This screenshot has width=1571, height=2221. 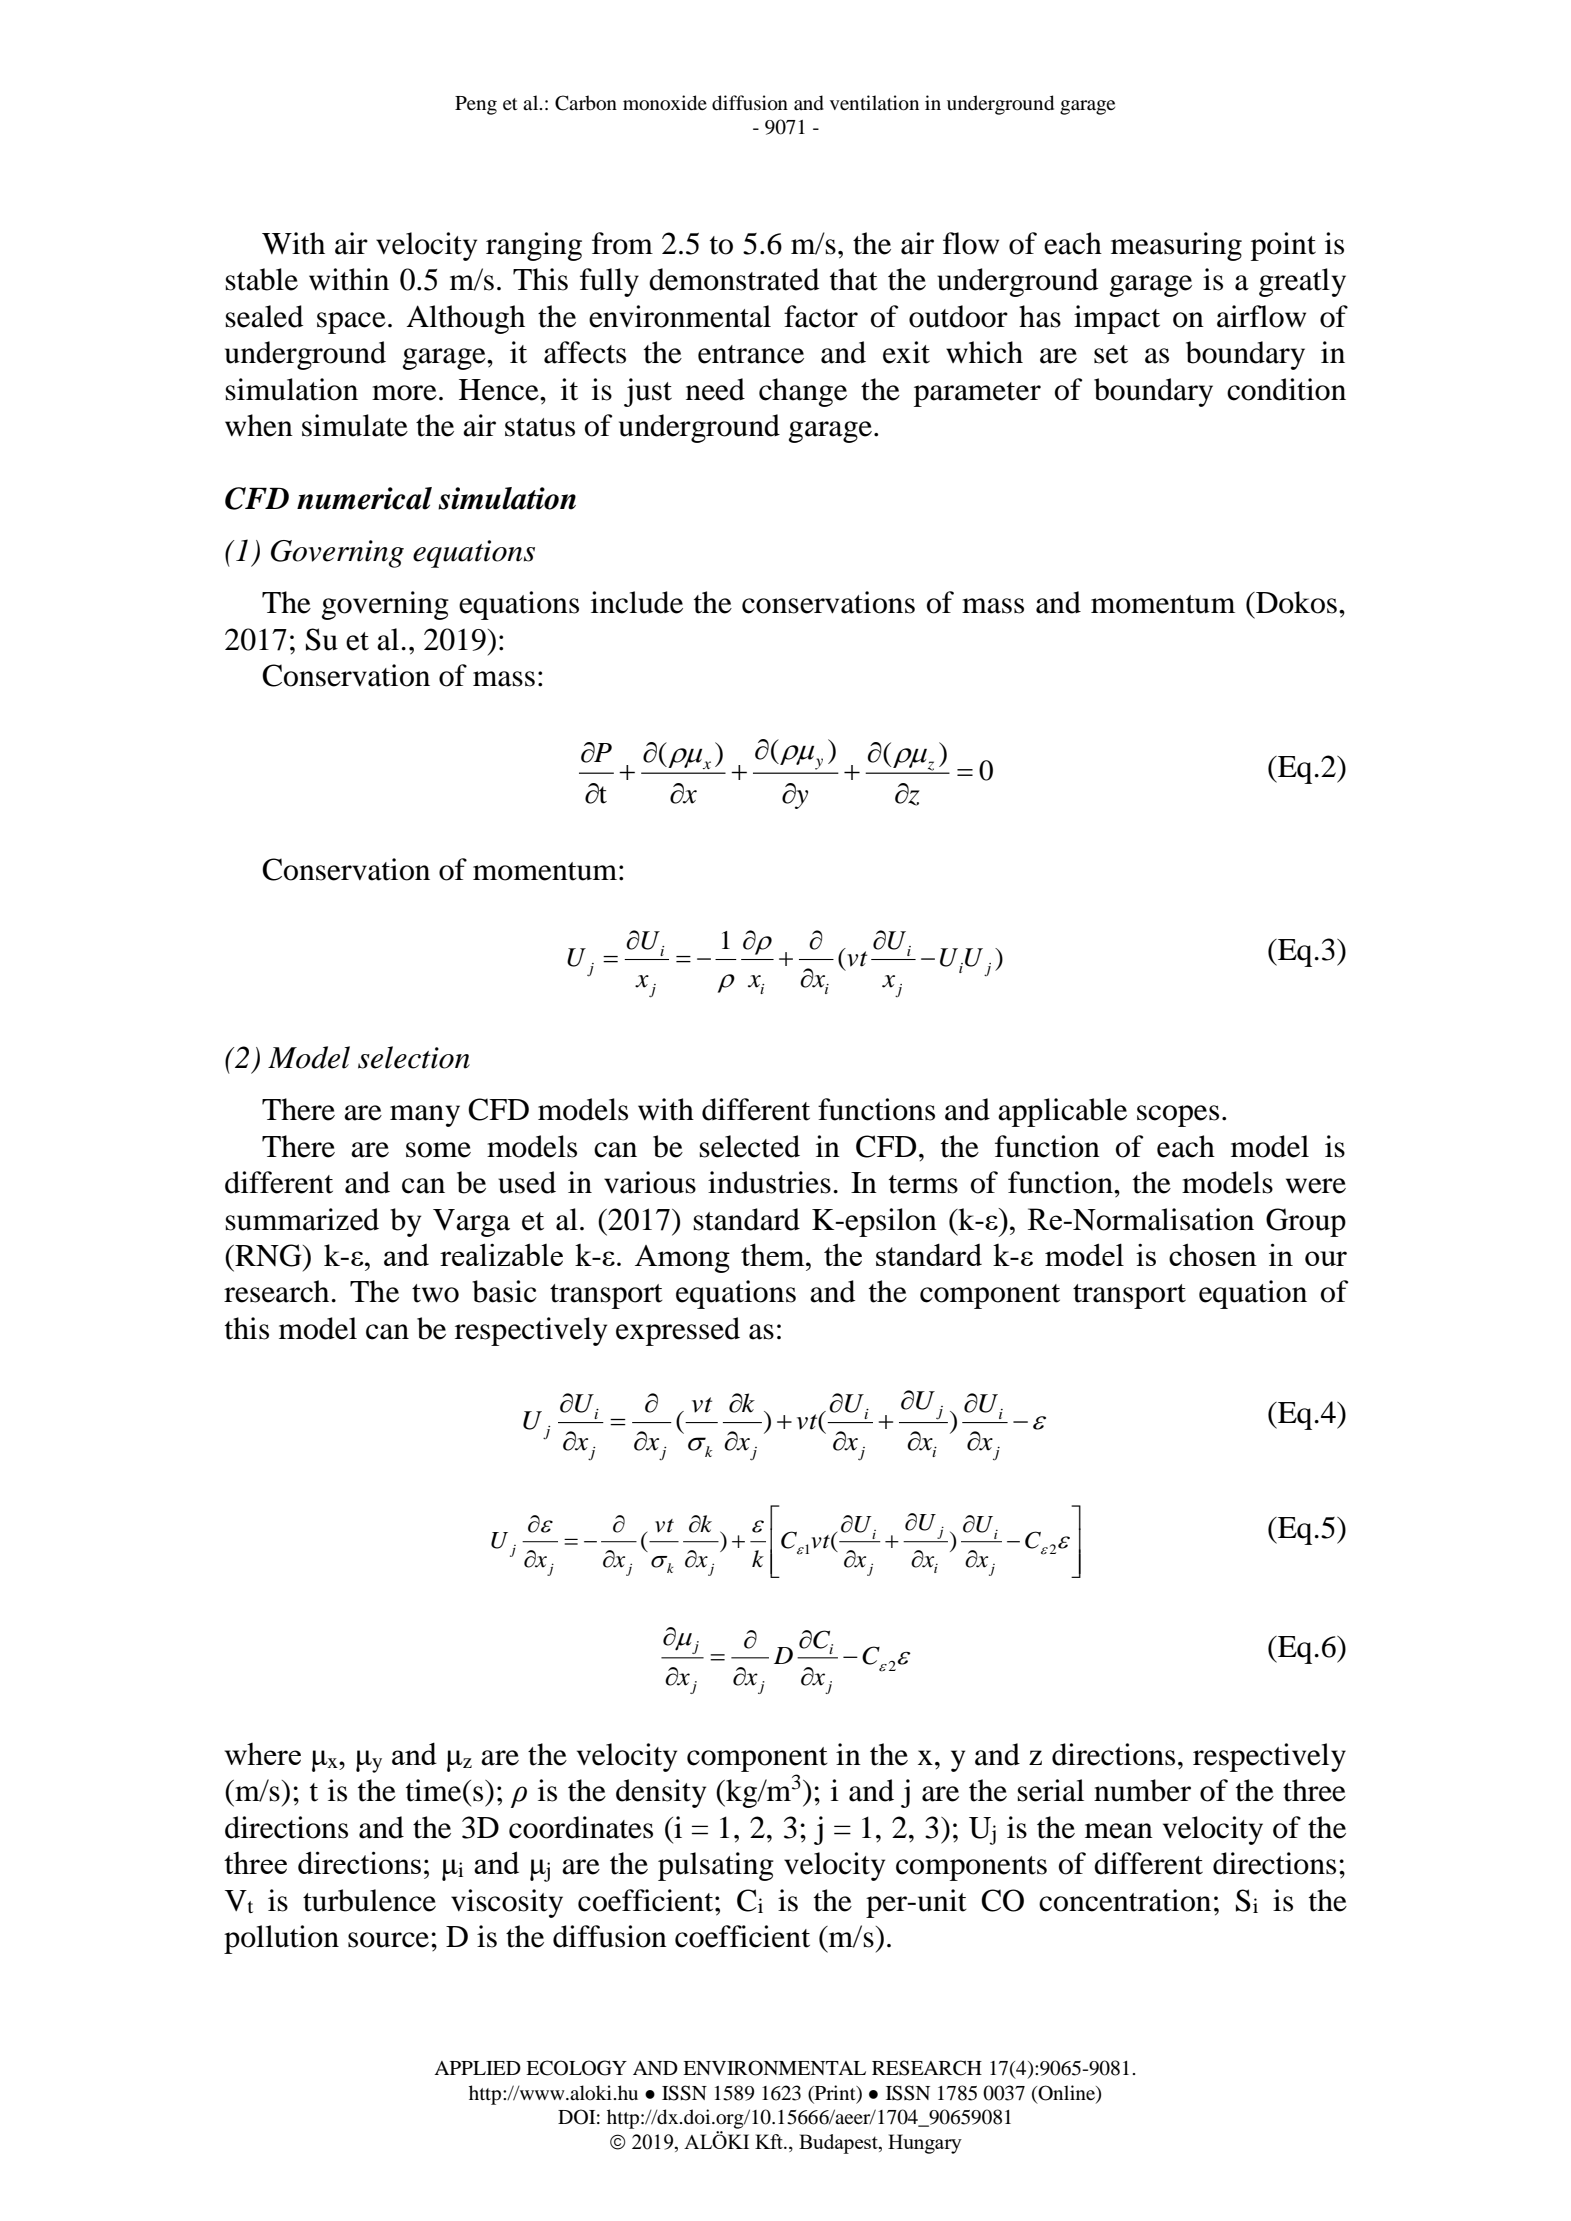 What do you see at coordinates (637, 602) in the screenshot?
I see `include` at bounding box center [637, 602].
